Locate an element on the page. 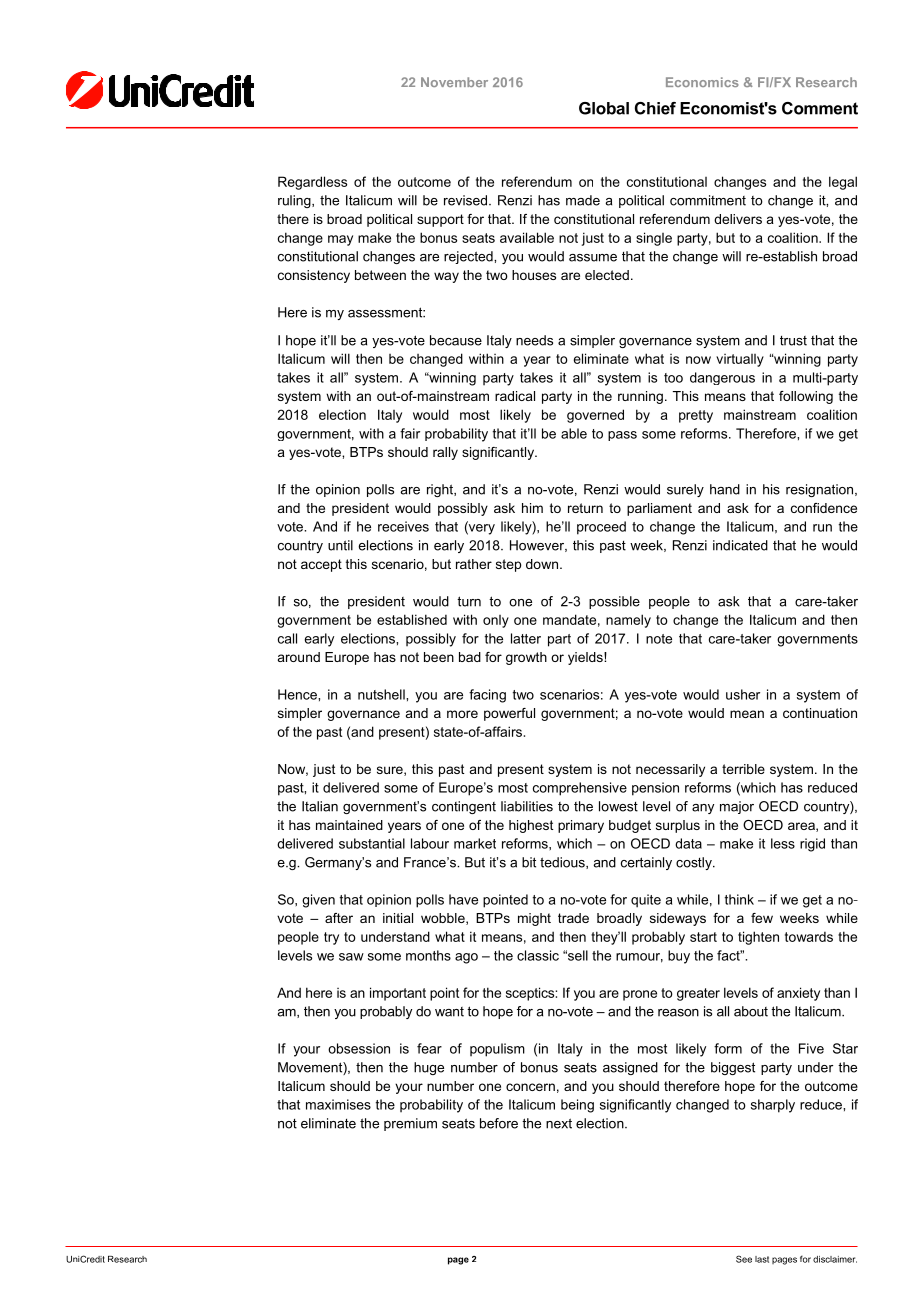  resignation is located at coordinates (819, 490).
